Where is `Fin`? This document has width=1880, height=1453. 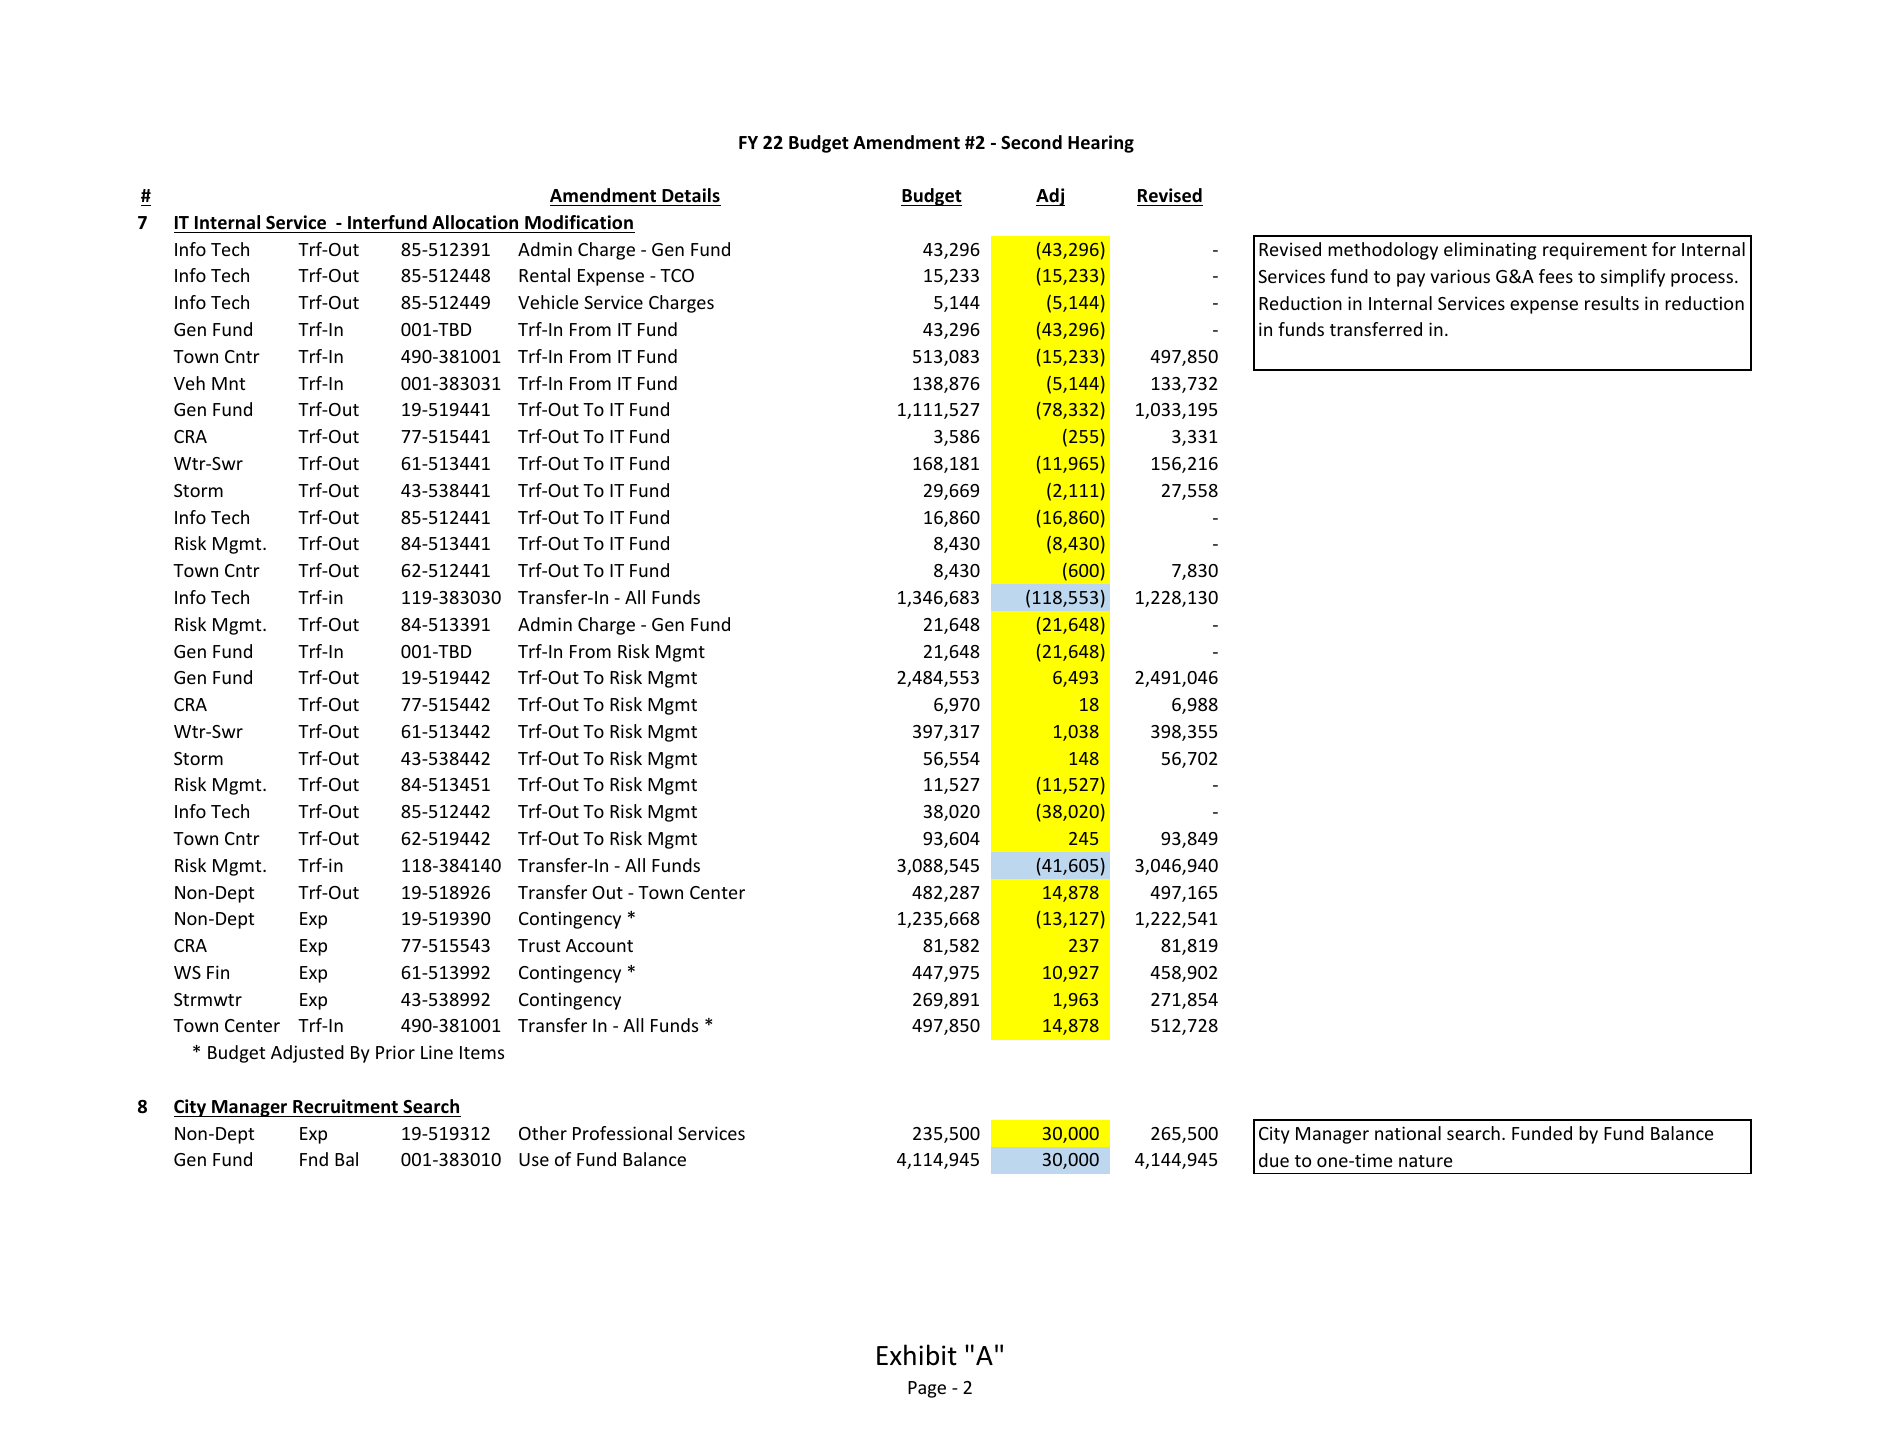 Fin is located at coordinates (218, 972).
